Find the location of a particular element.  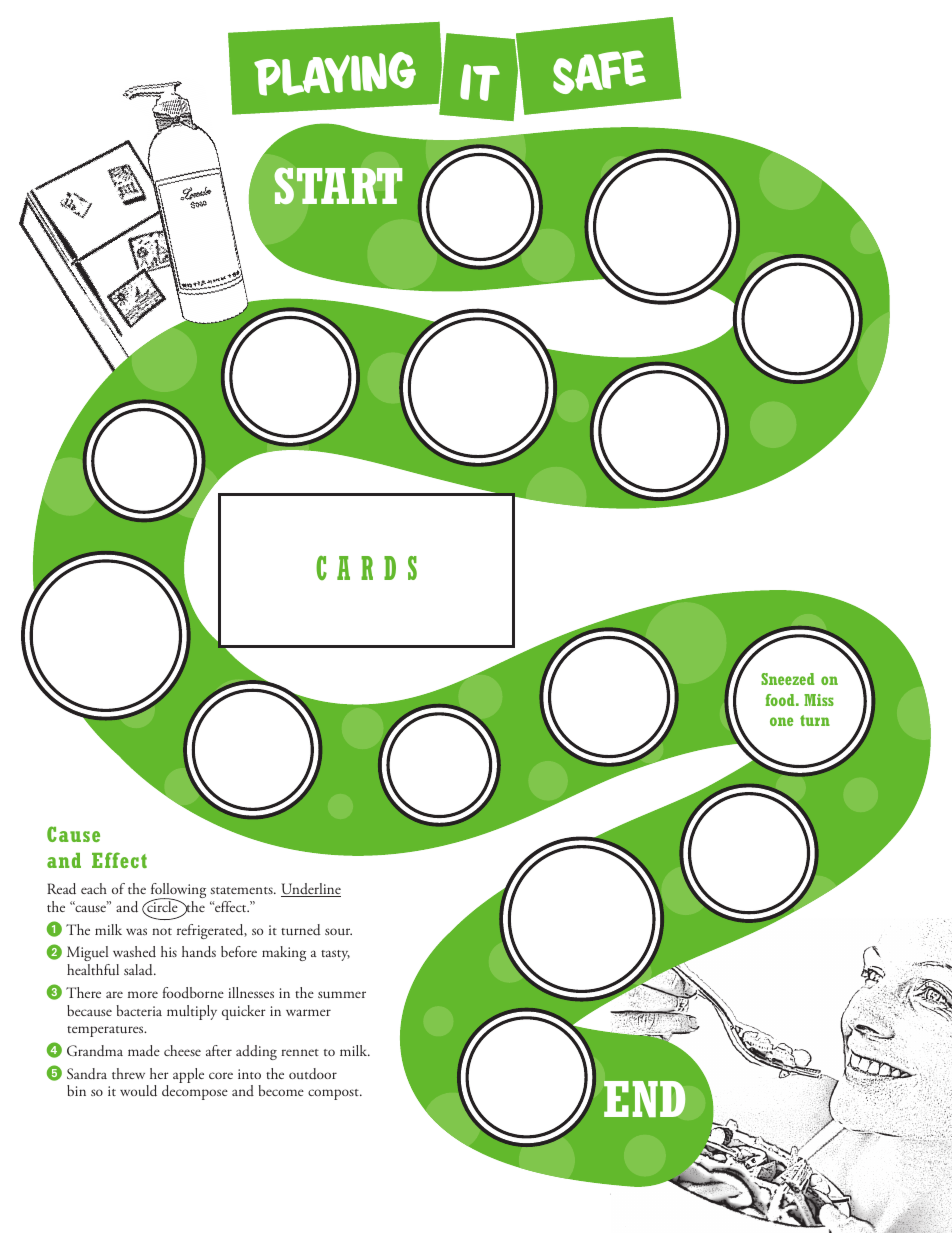

tasty is located at coordinates (335, 955).
